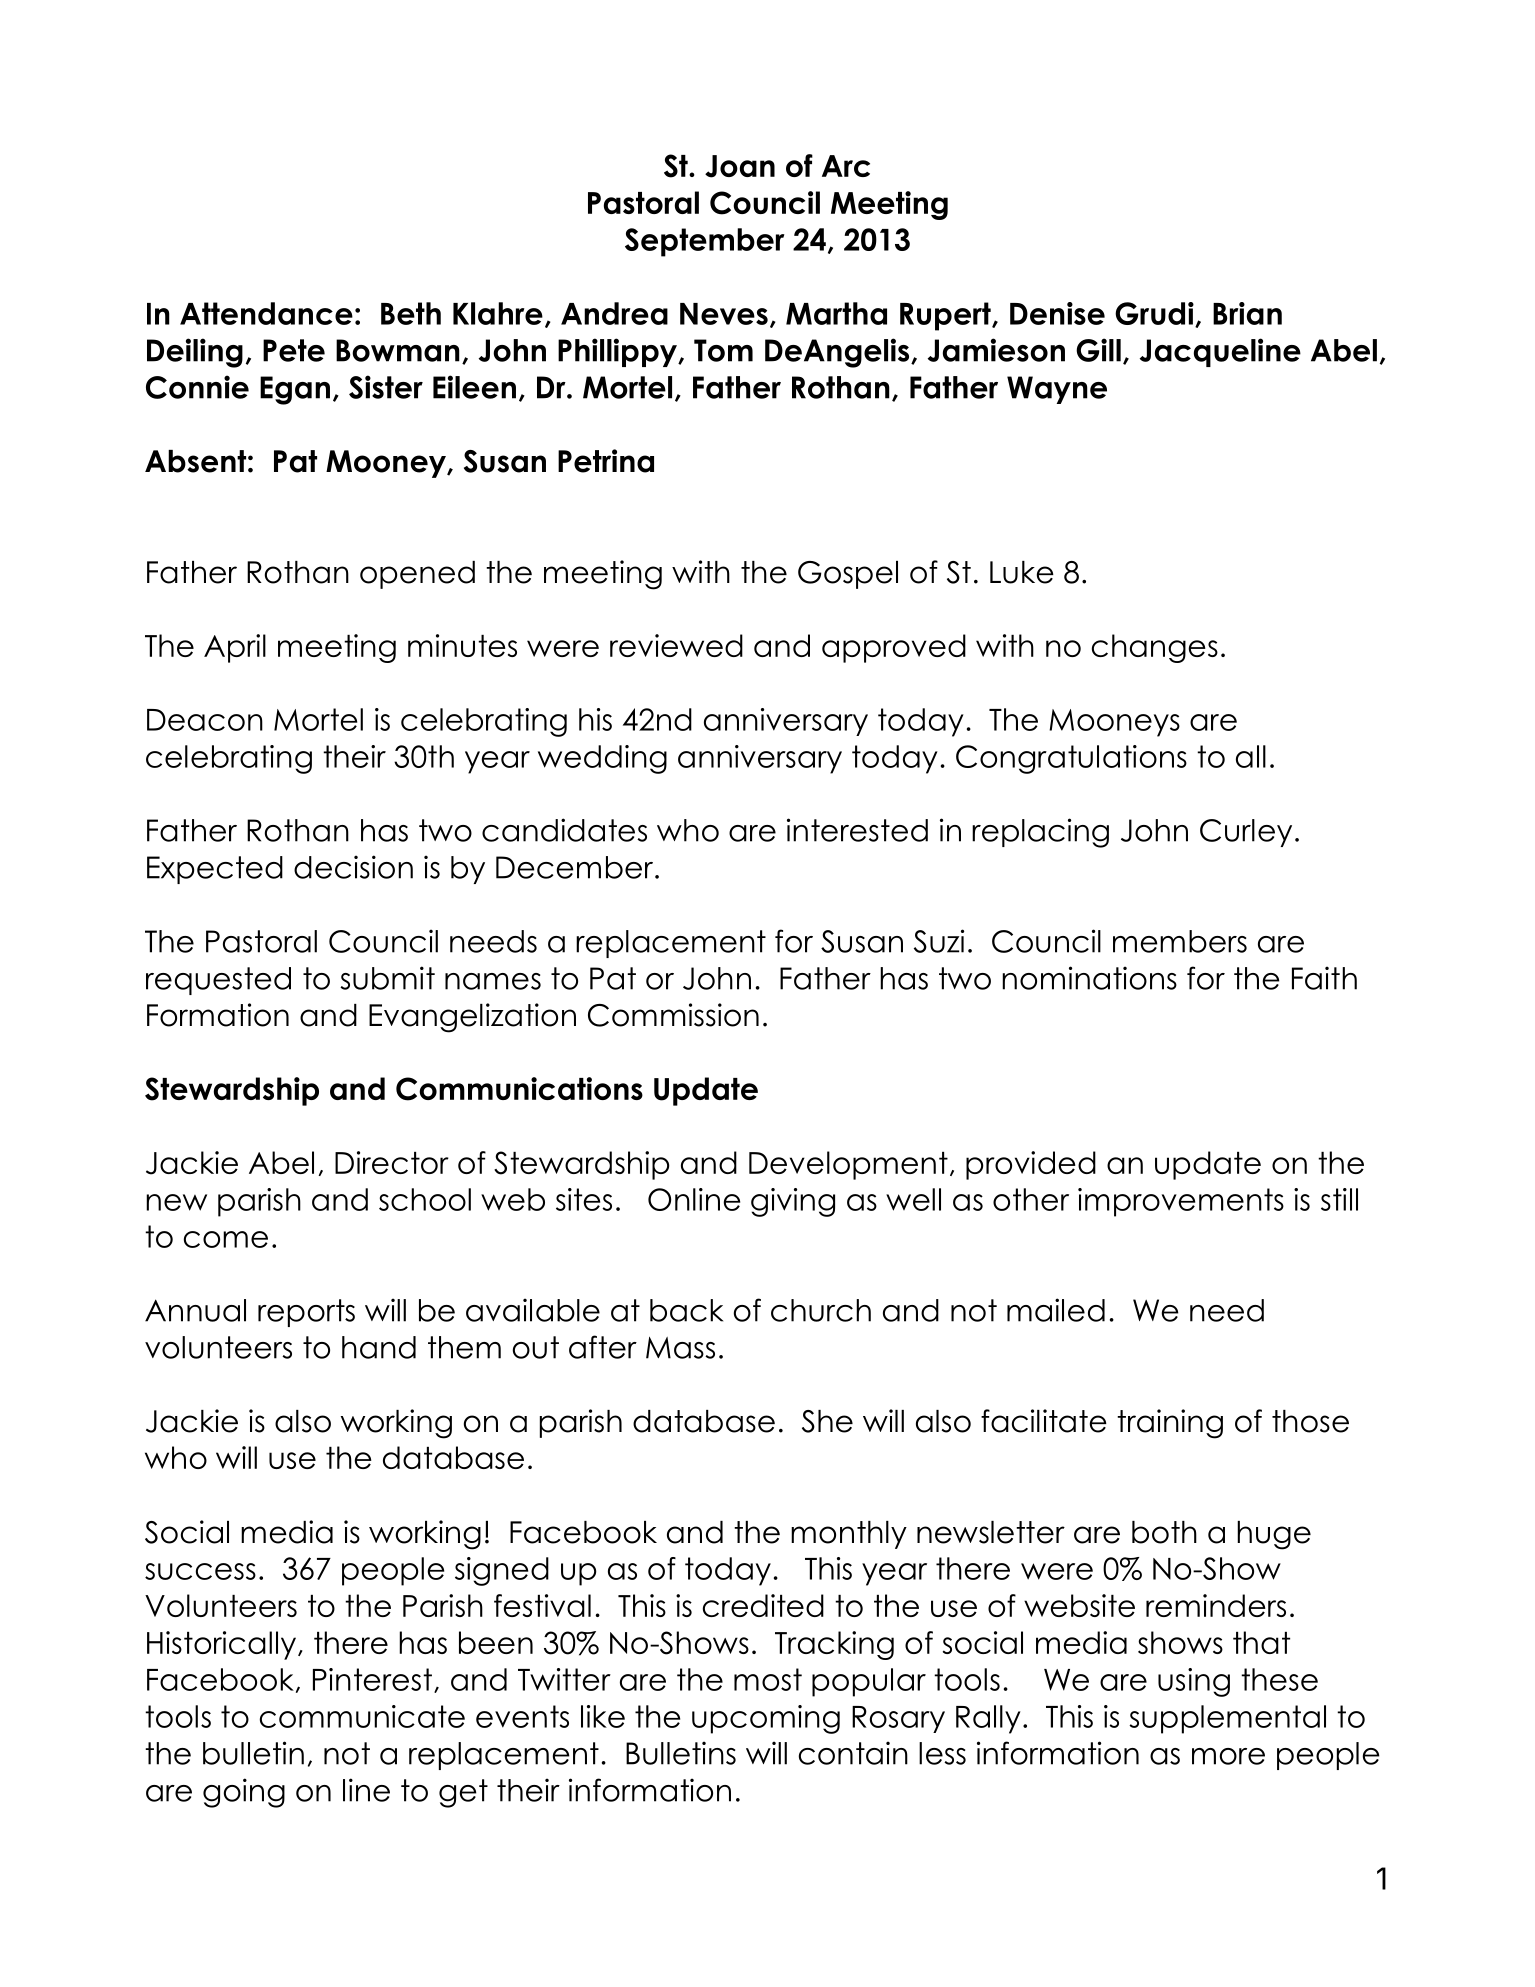 This page has height=1987, width=1535. What do you see at coordinates (1247, 313) in the page?
I see `Brian` at bounding box center [1247, 313].
